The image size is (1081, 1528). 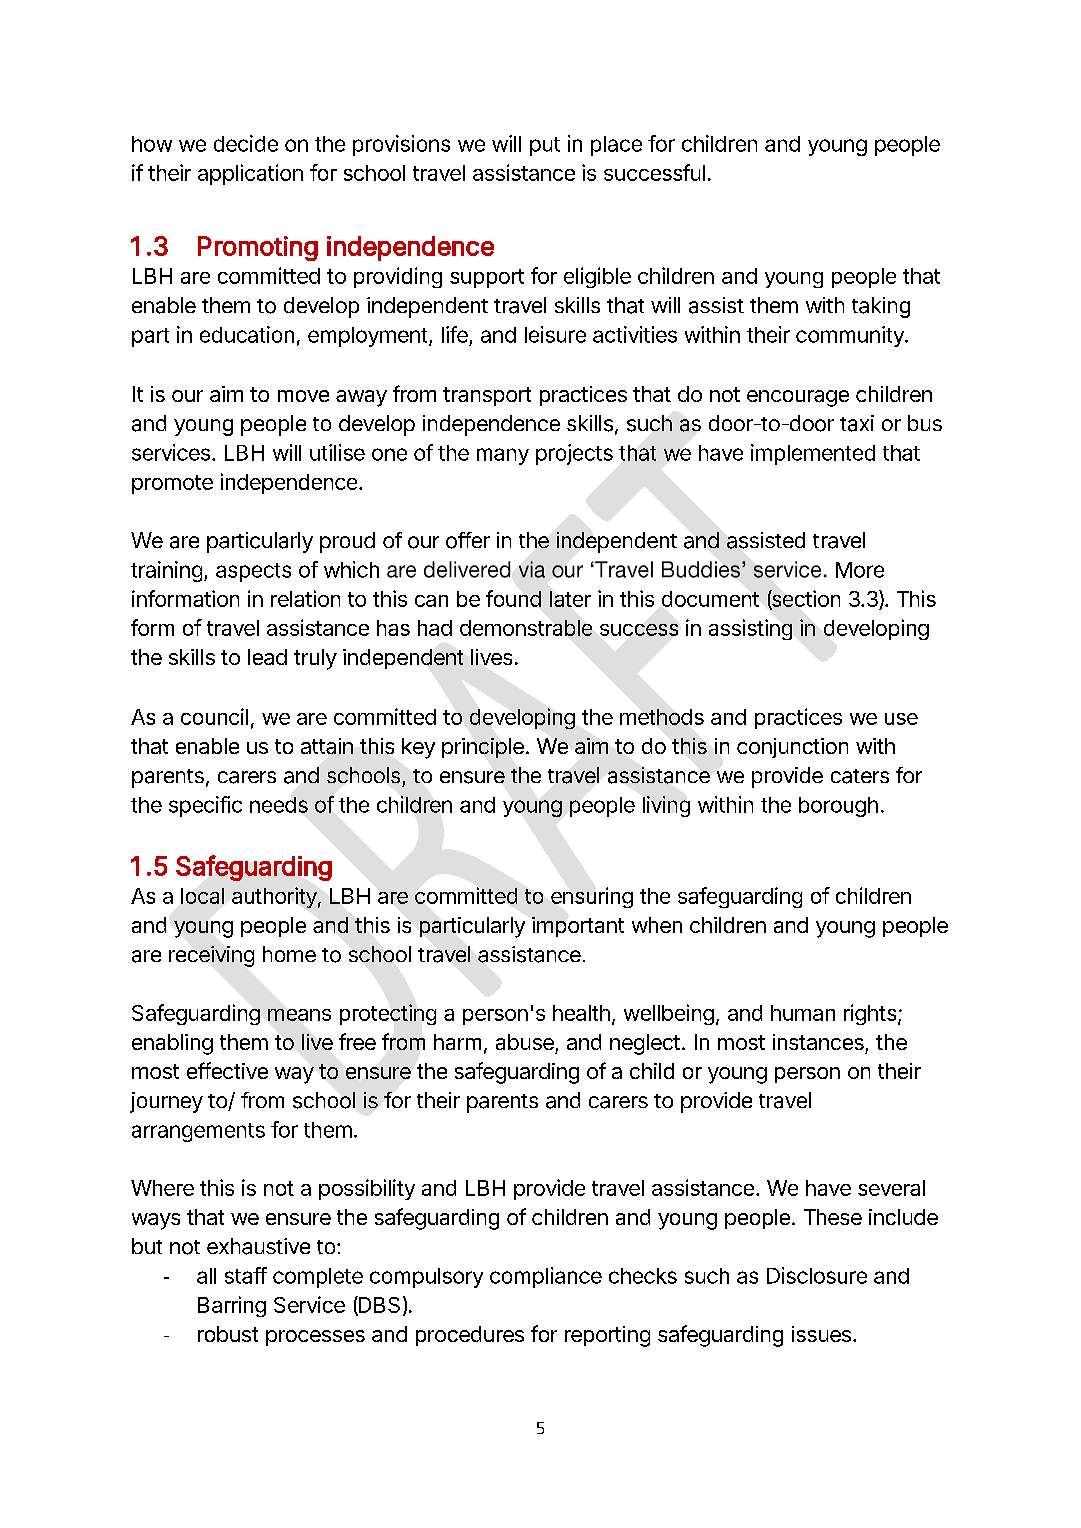 I want to click on put, so click(x=545, y=146).
